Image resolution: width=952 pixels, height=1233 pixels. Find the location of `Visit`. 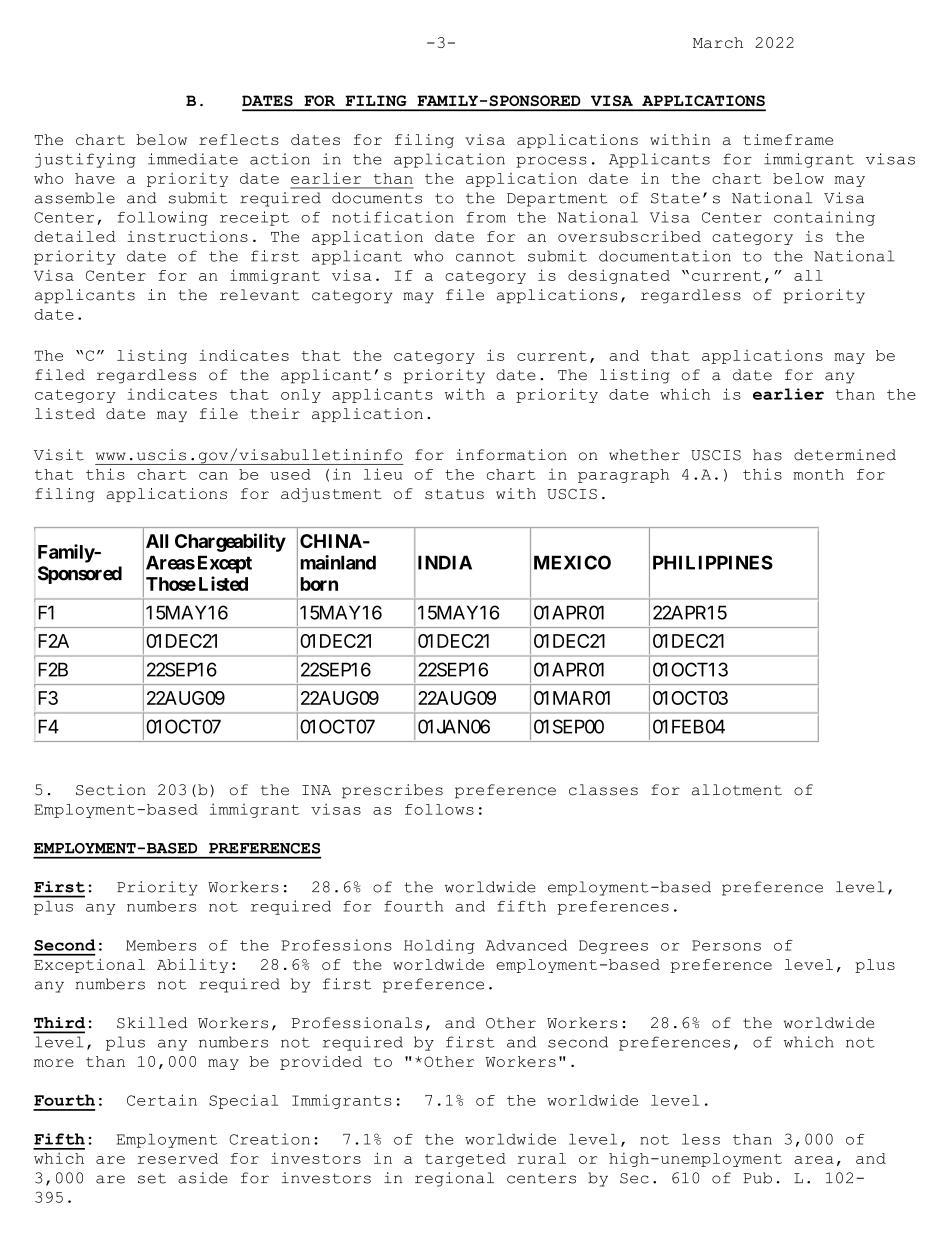

Visit is located at coordinates (59, 455).
